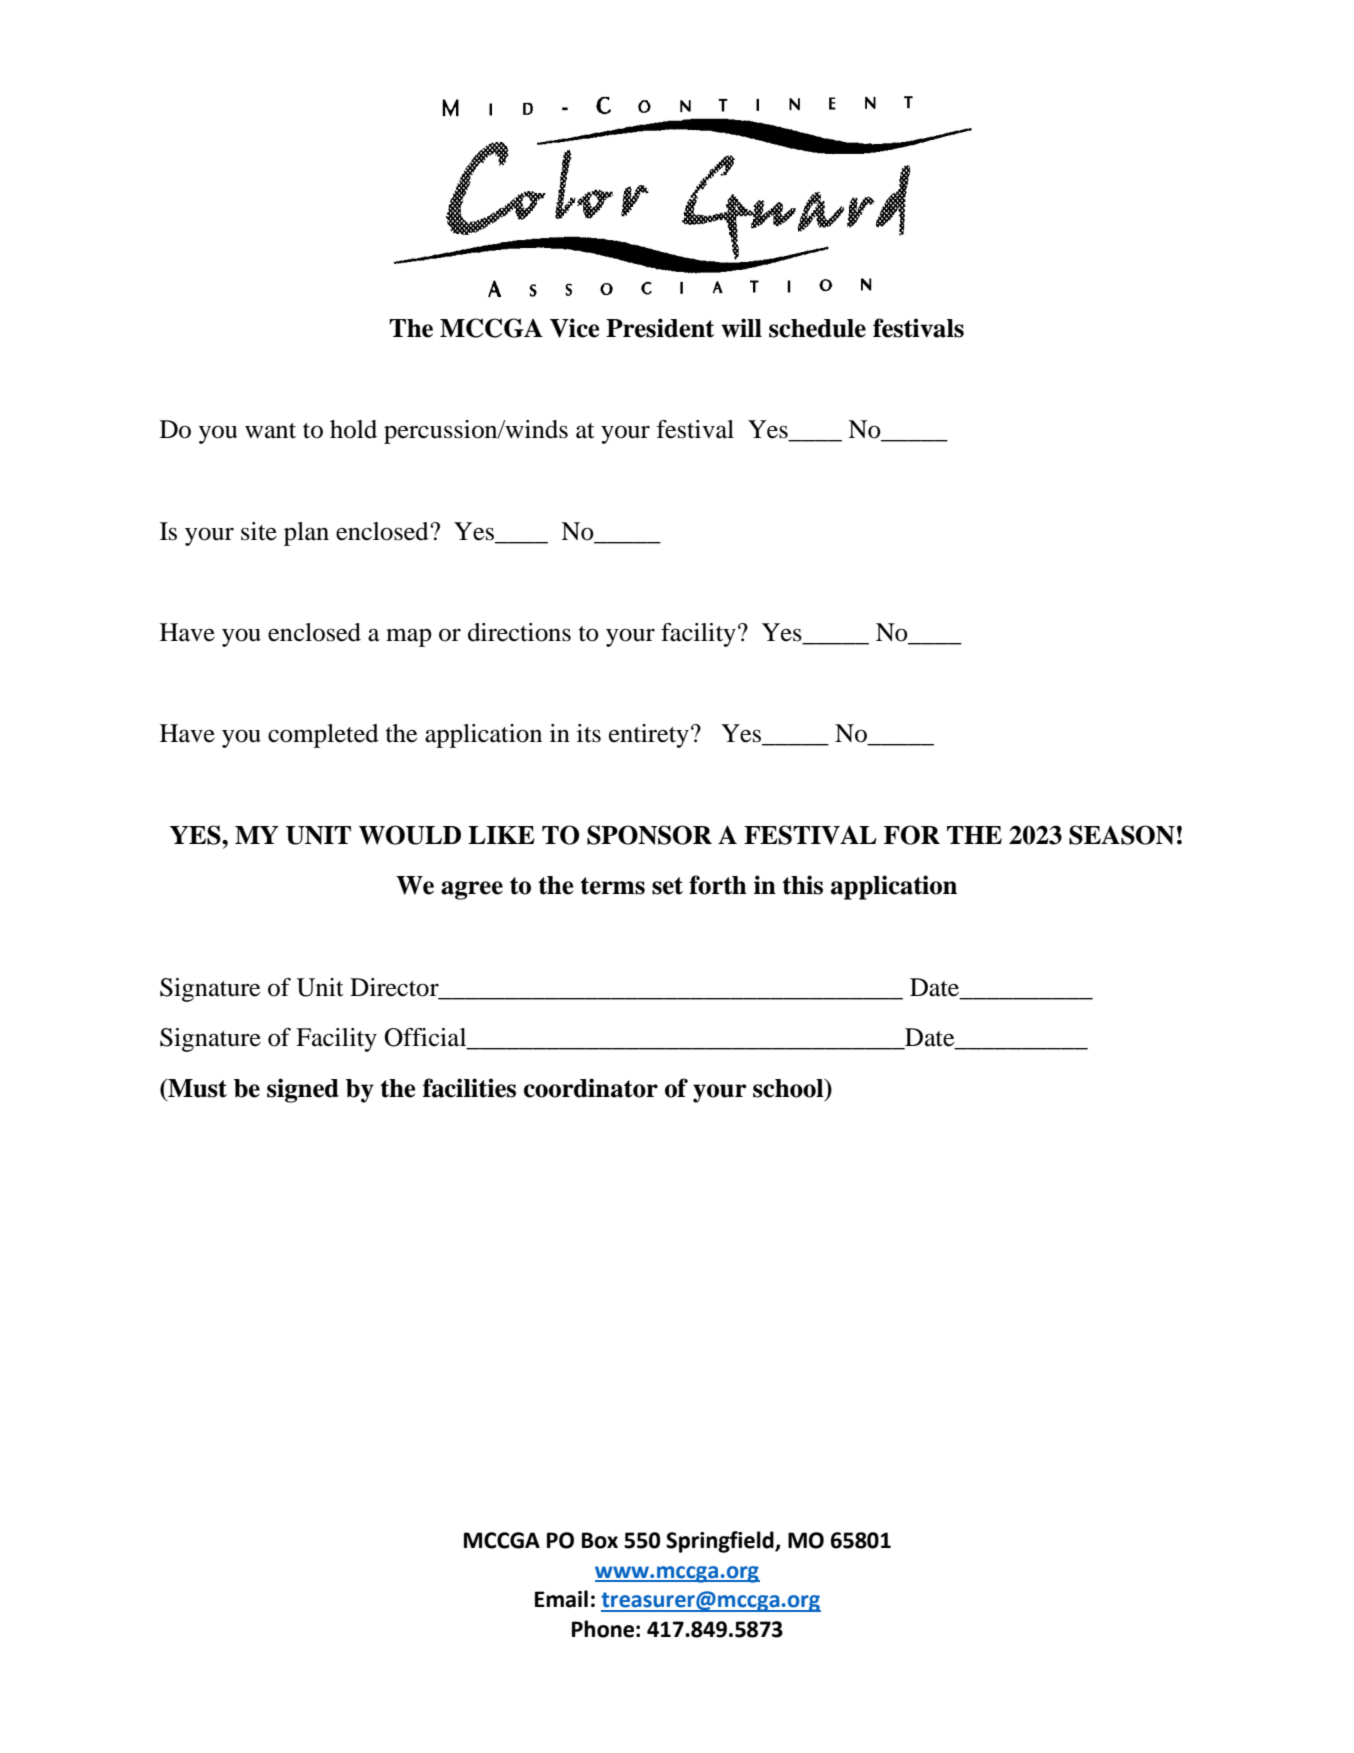 The height and width of the document is (1753, 1354). Describe the element at coordinates (270, 431) in the document. I see `want` at that location.
